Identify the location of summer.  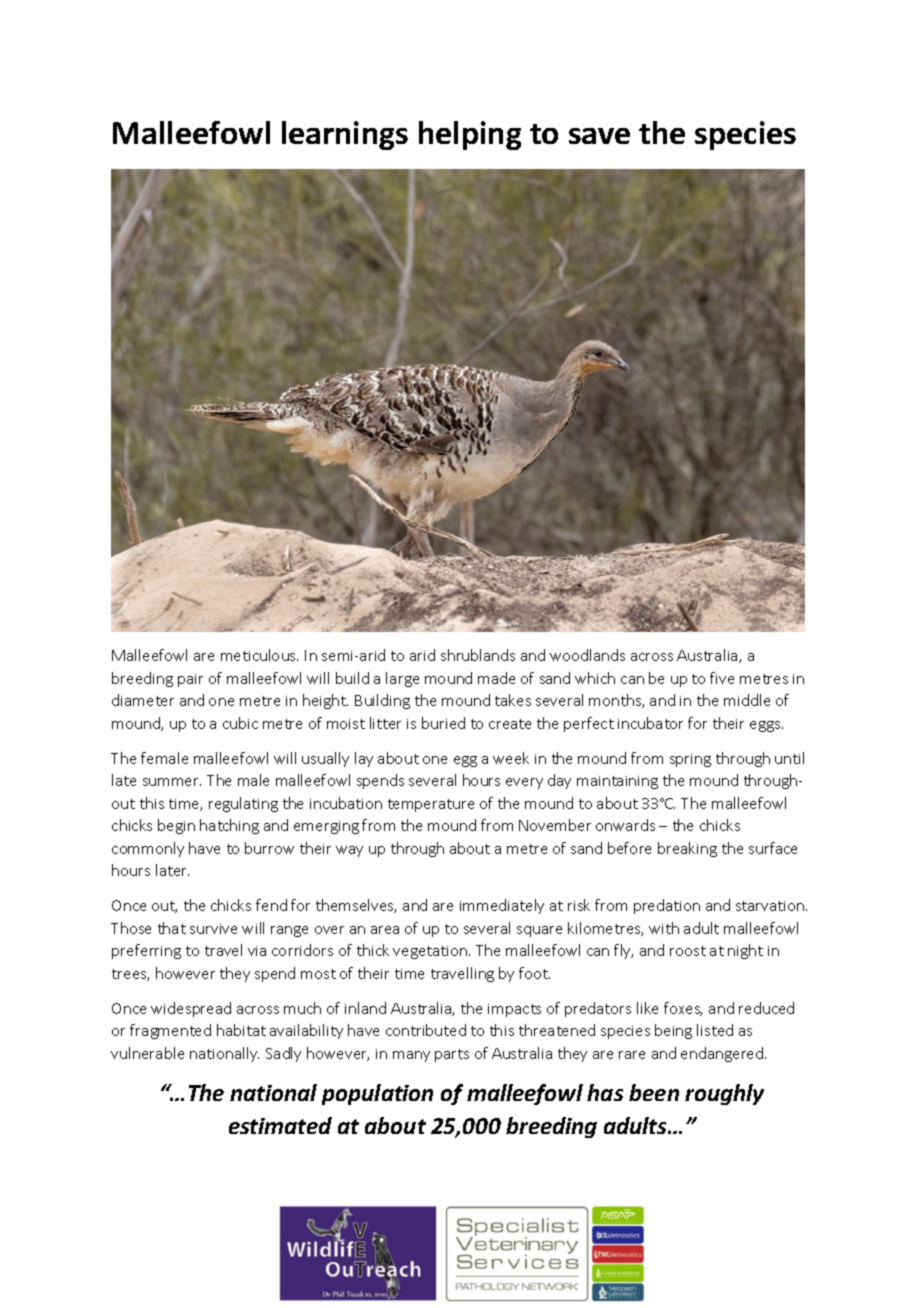
(172, 782).
